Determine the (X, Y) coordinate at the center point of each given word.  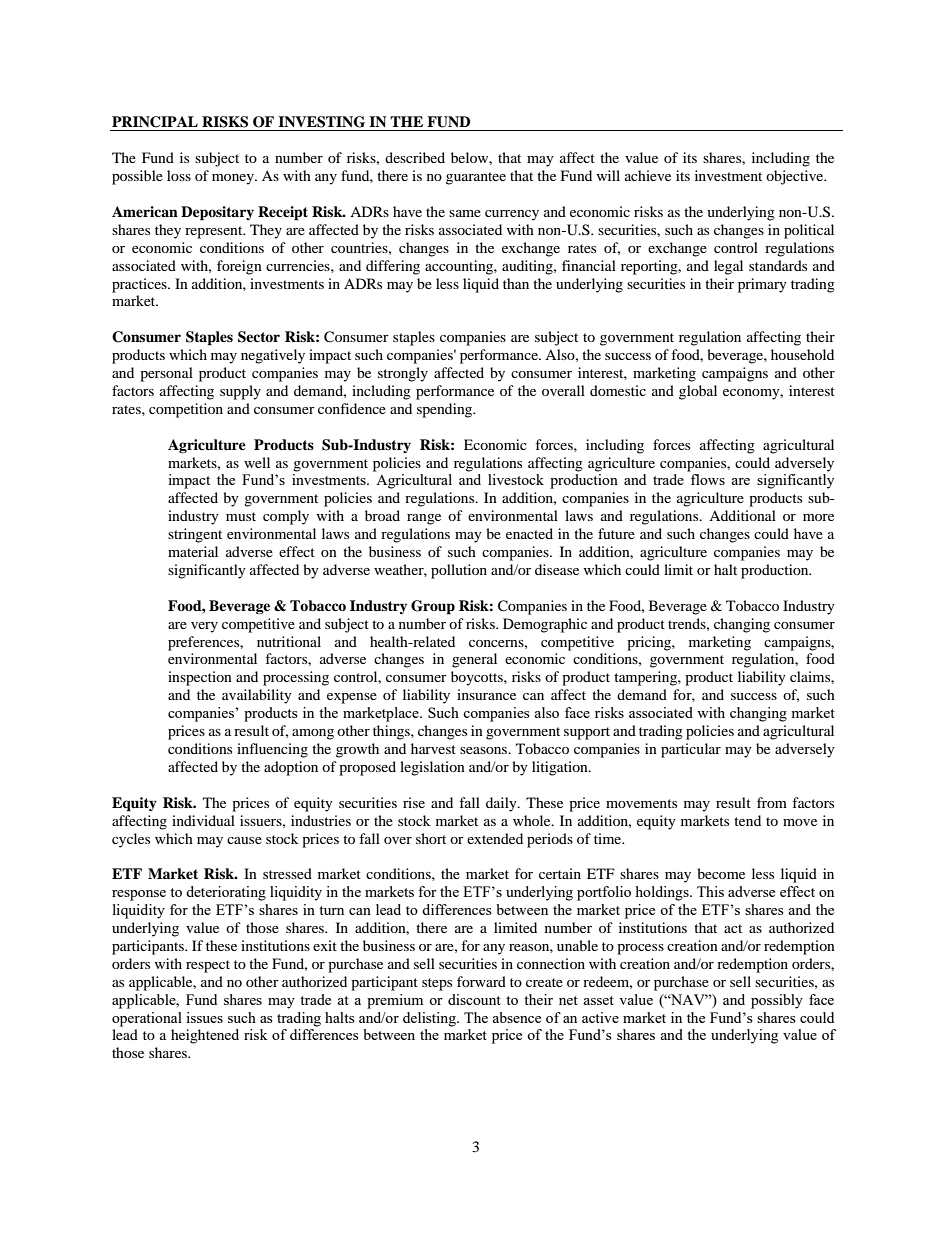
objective (796, 177)
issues (204, 1017)
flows (708, 479)
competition (186, 410)
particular (691, 750)
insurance (486, 694)
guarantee (476, 178)
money (234, 179)
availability (257, 696)
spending (446, 410)
